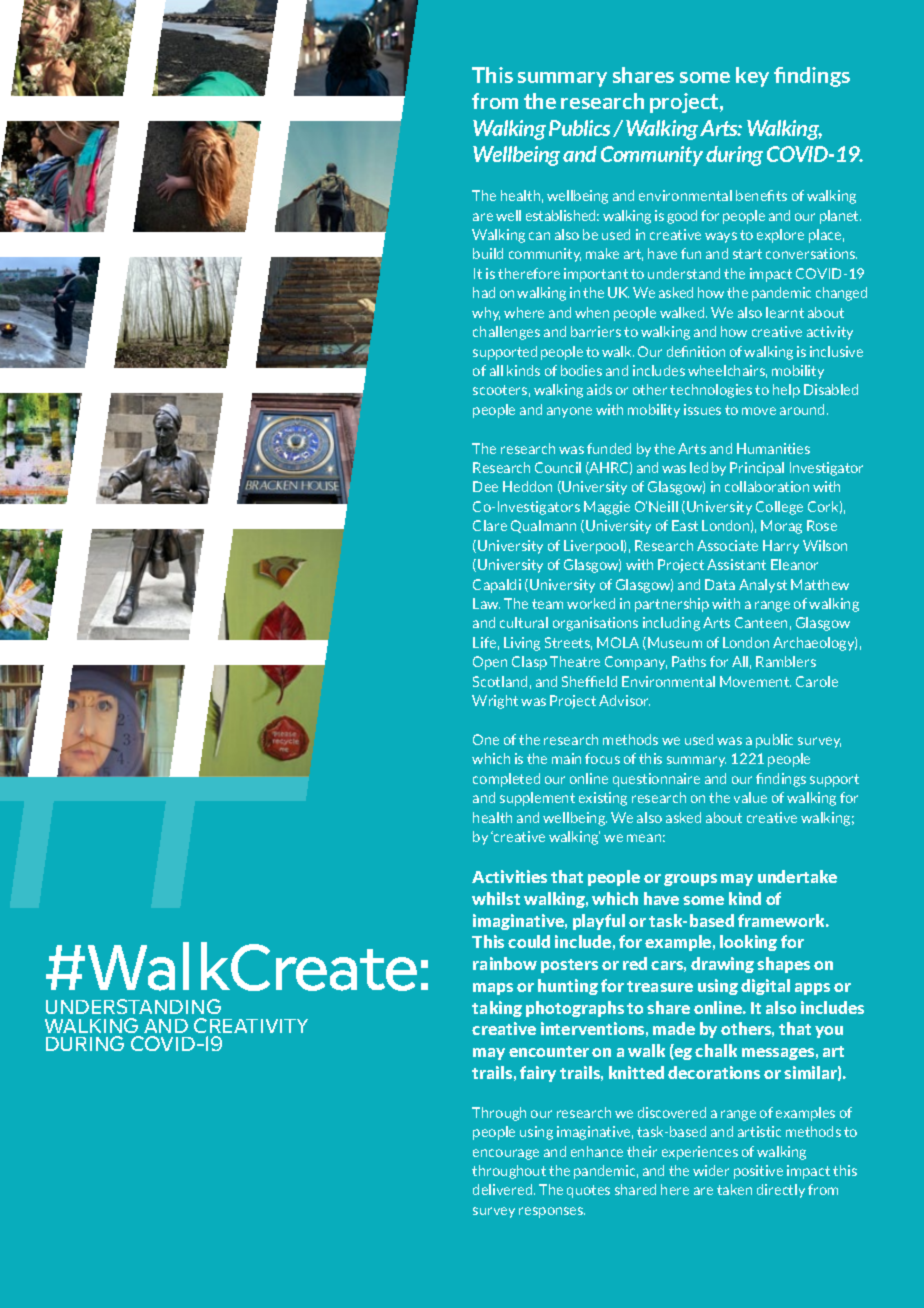  What do you see at coordinates (495, 702) in the screenshot?
I see `Wright` at bounding box center [495, 702].
